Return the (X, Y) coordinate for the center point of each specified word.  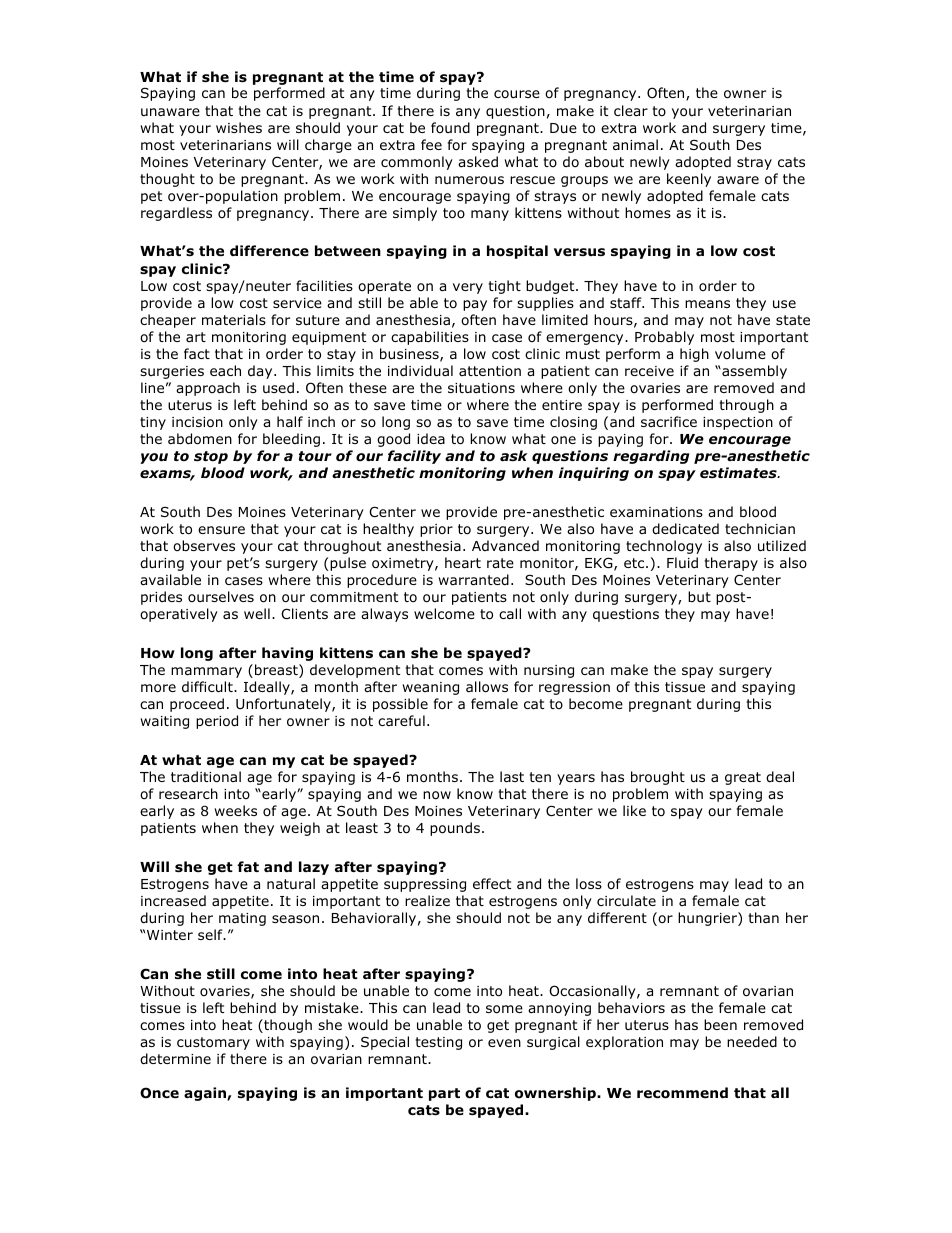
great (743, 778)
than (764, 917)
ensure (221, 530)
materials (234, 319)
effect (492, 883)
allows (487, 687)
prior (436, 530)
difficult (208, 686)
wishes (239, 127)
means (707, 304)
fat (248, 866)
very (468, 288)
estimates (739, 472)
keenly (689, 180)
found (450, 128)
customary (213, 1043)
